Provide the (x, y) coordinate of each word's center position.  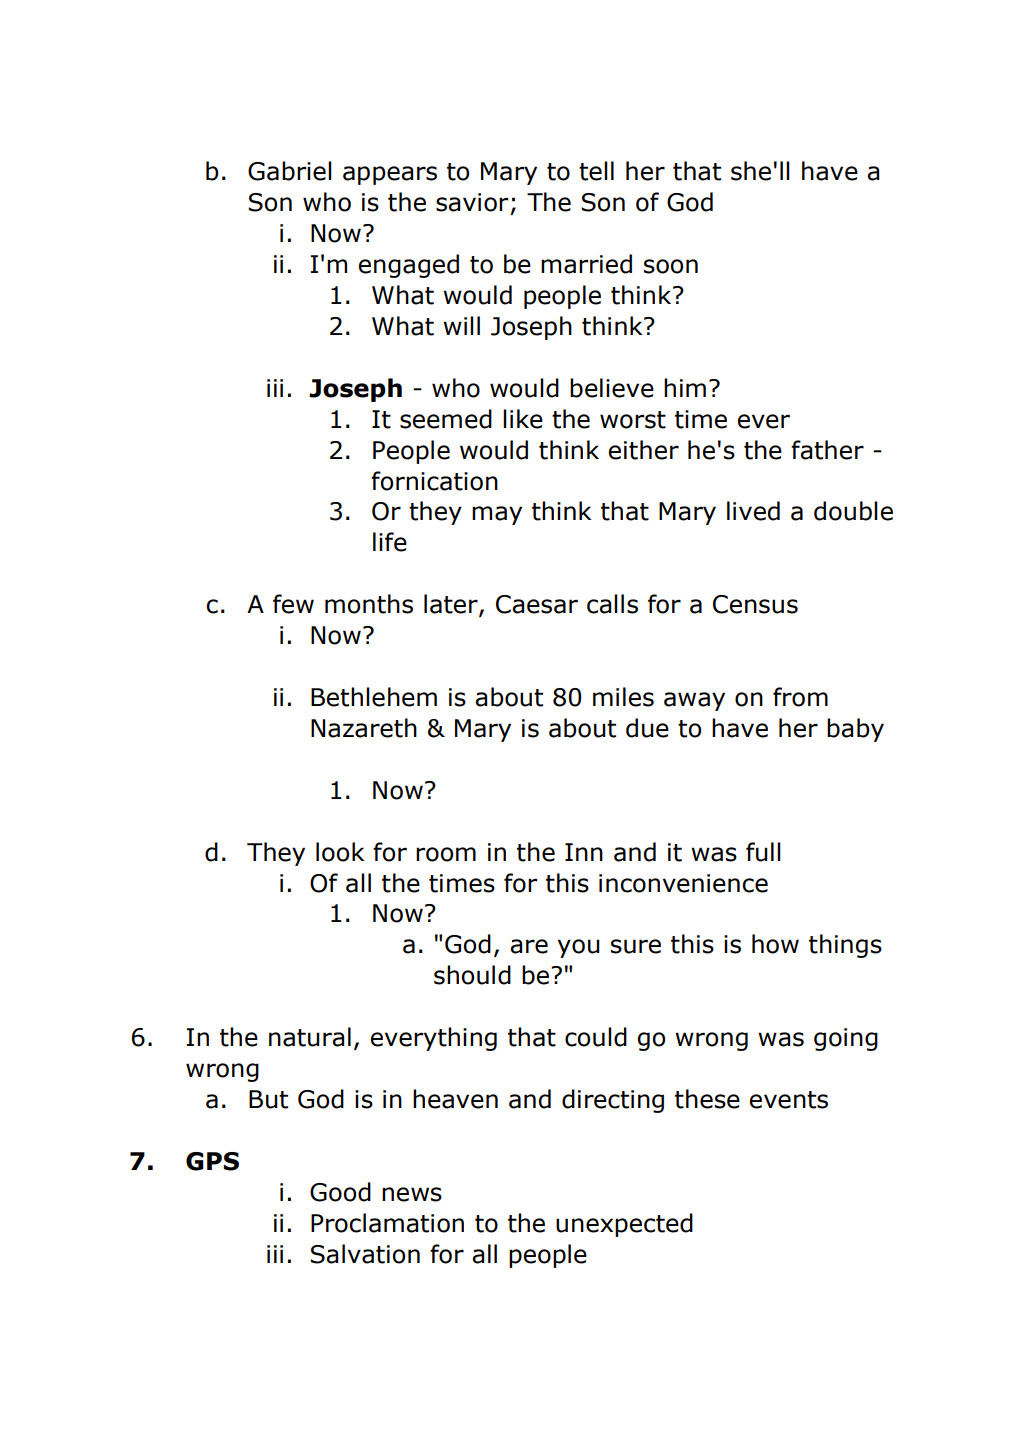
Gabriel (290, 171)
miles (623, 697)
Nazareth (364, 728)
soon (671, 266)
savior (472, 202)
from (800, 697)
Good (340, 1192)
